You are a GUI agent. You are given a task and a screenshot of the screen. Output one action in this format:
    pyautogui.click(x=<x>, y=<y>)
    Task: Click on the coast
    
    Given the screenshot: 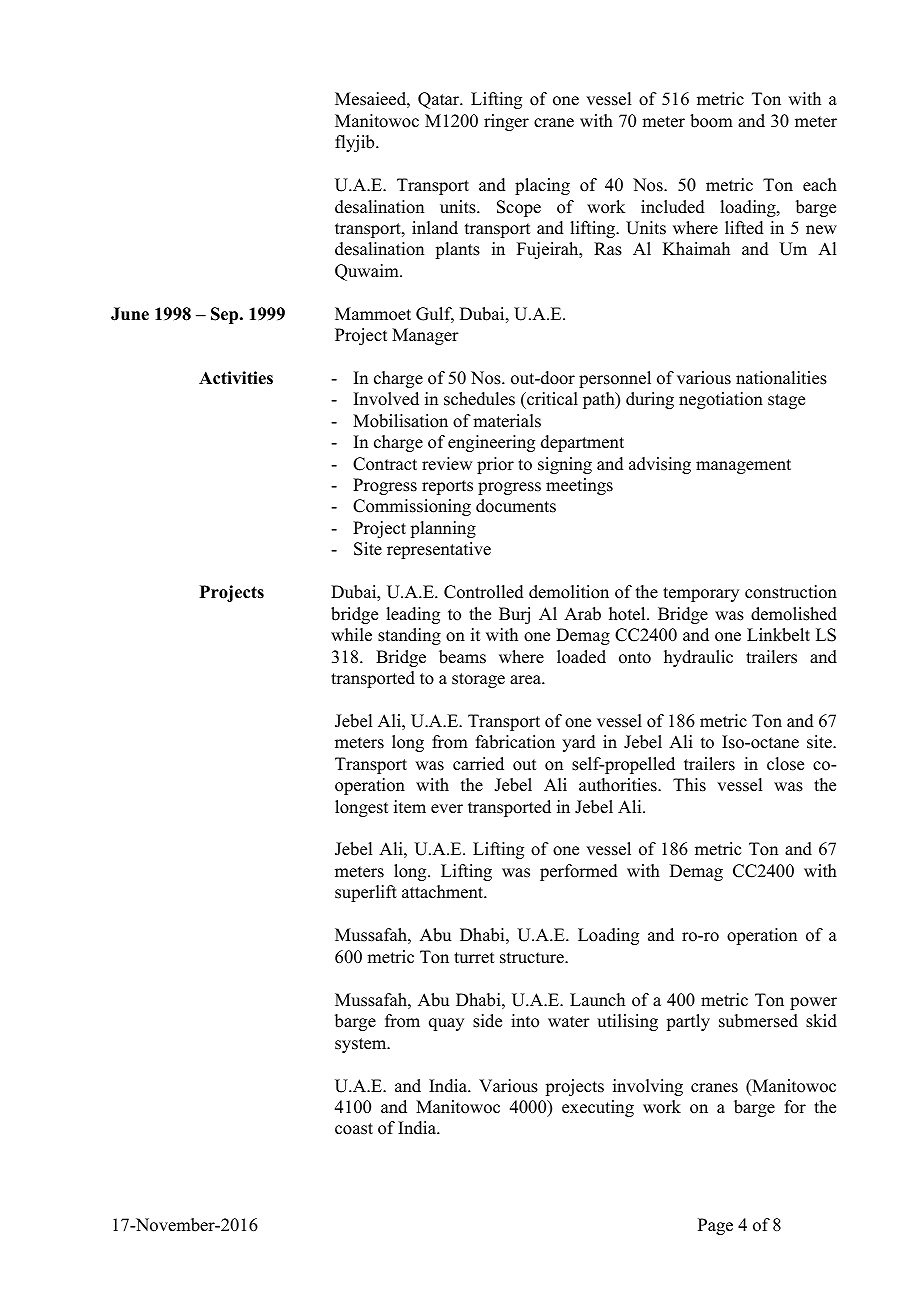 What is the action you would take?
    pyautogui.click(x=354, y=1129)
